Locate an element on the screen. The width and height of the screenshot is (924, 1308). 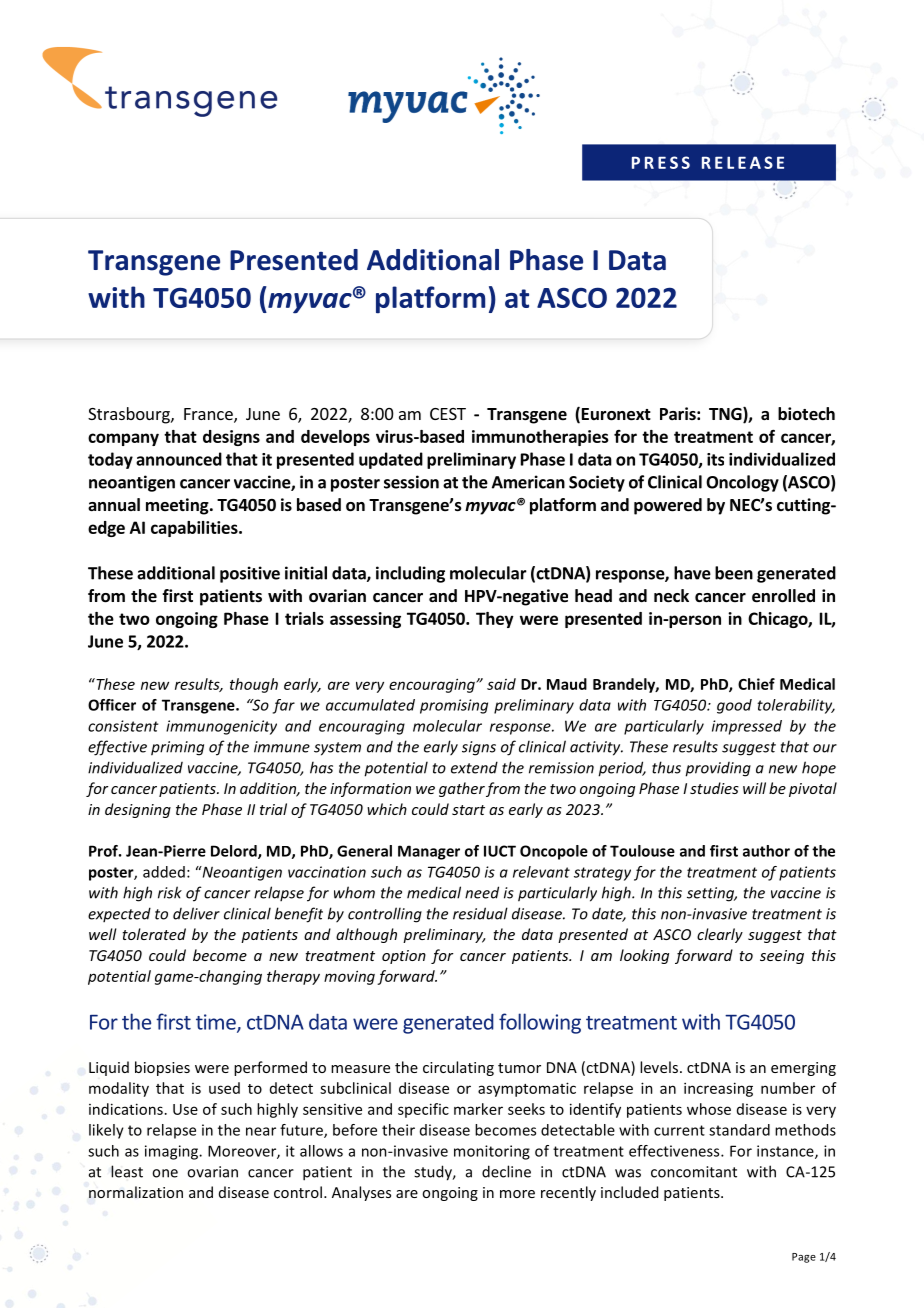
its is located at coordinates (715, 459).
